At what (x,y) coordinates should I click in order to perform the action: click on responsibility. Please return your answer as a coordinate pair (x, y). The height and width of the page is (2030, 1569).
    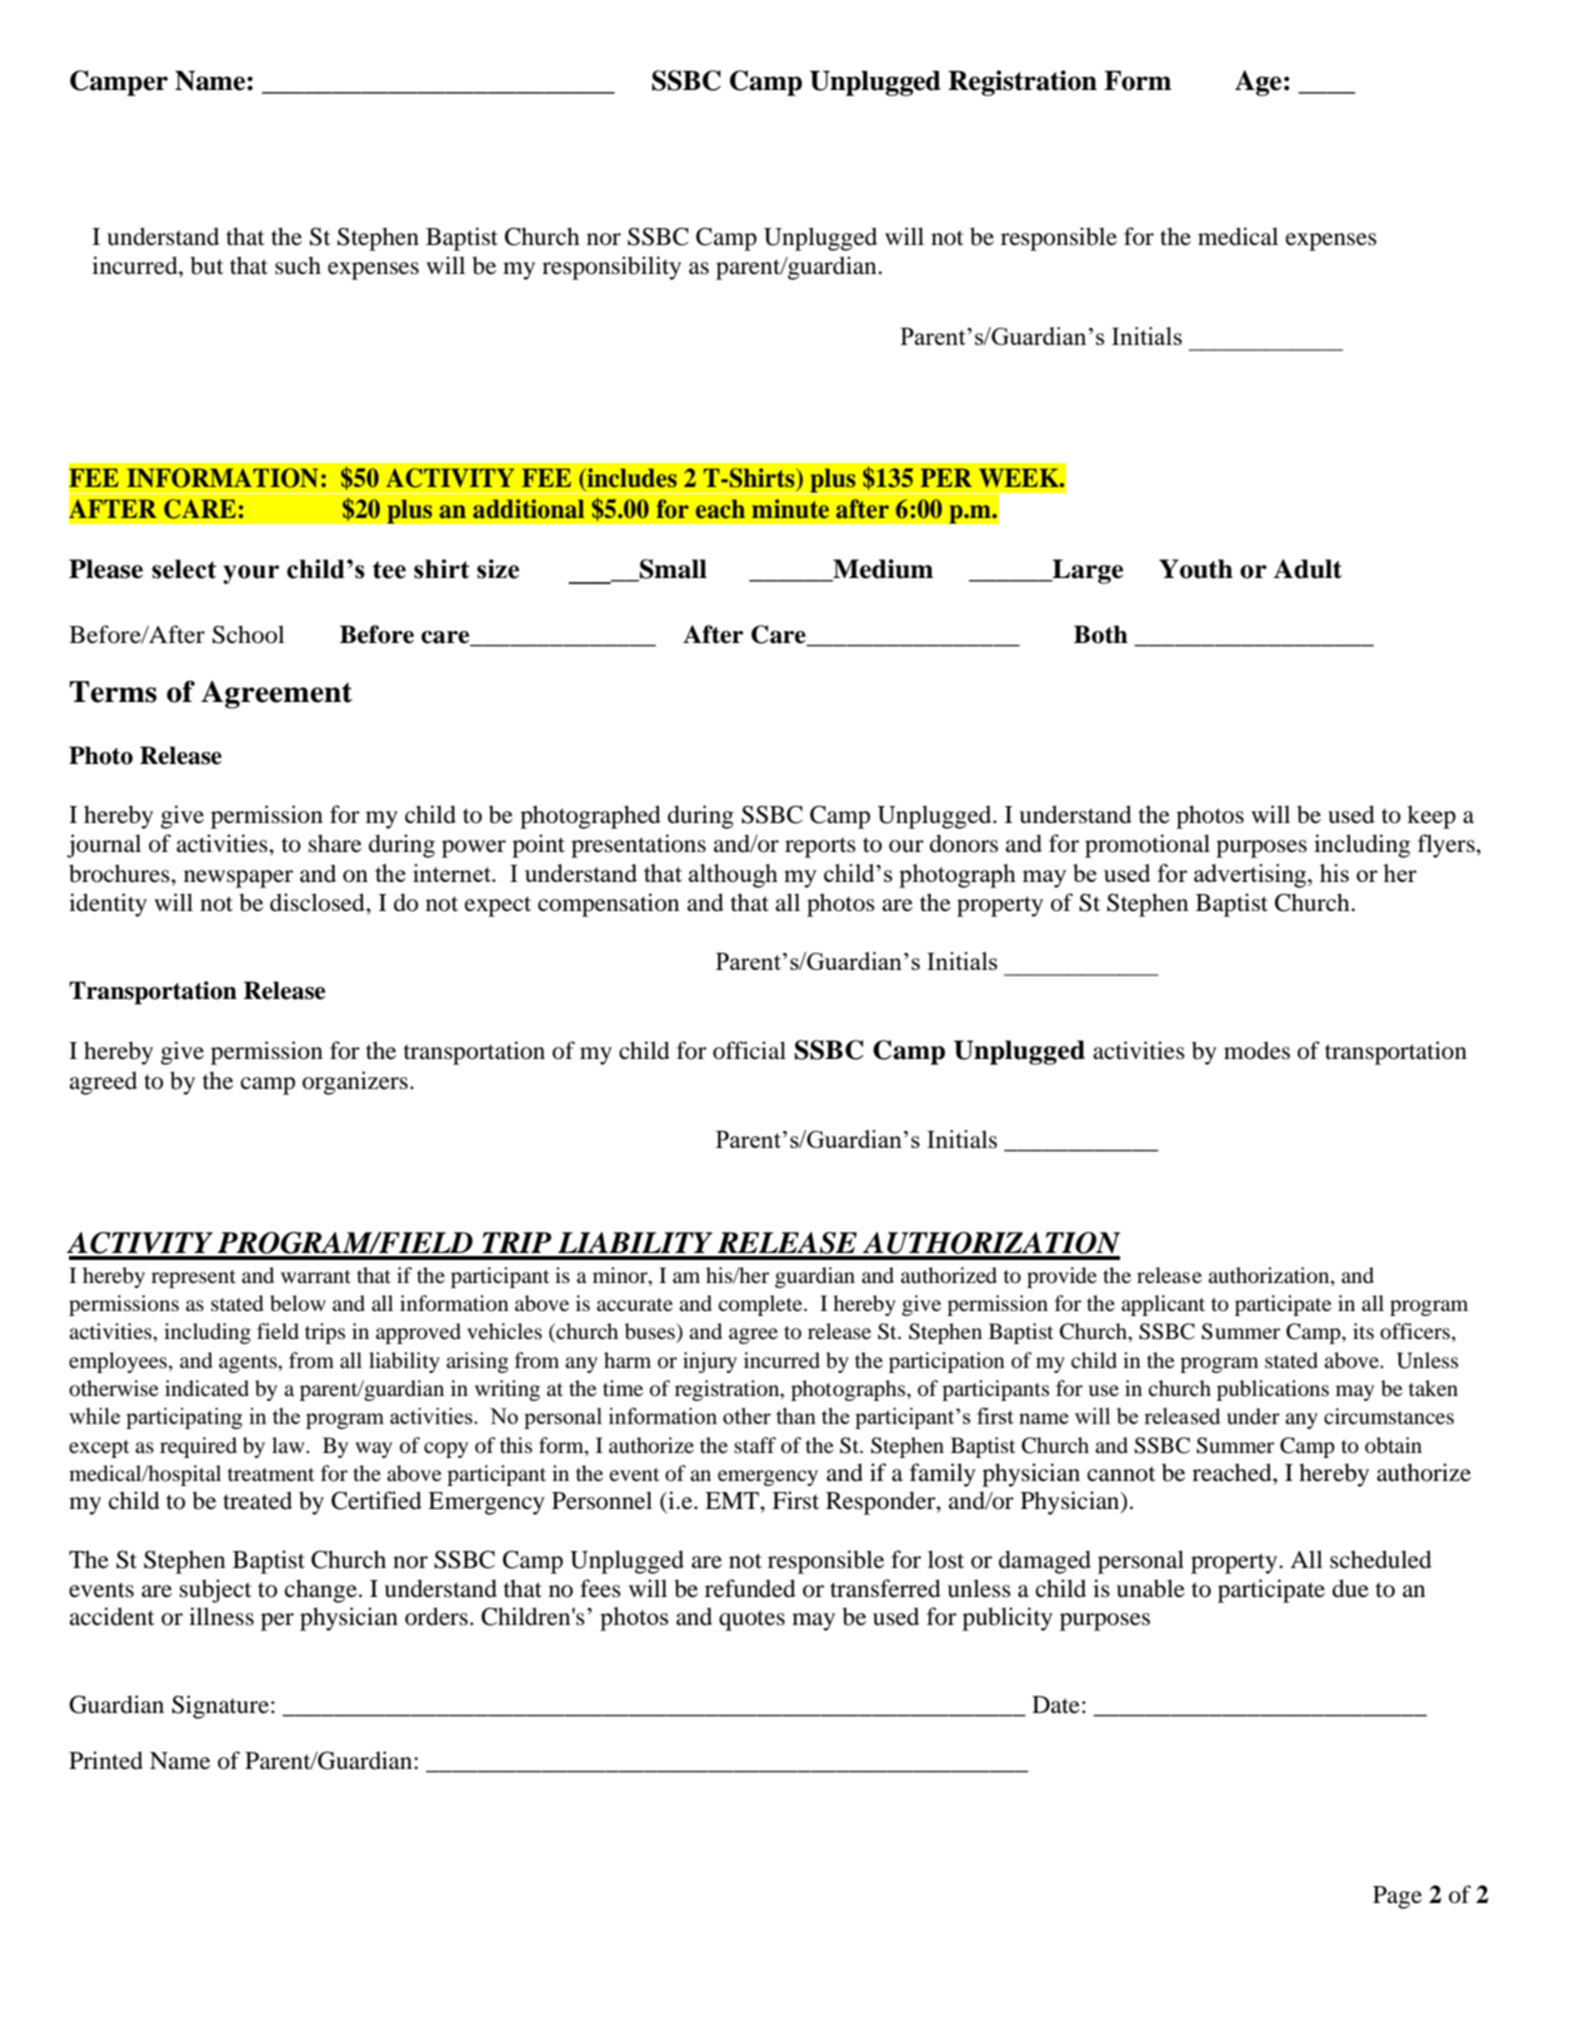
    Looking at the image, I should click on (611, 268).
